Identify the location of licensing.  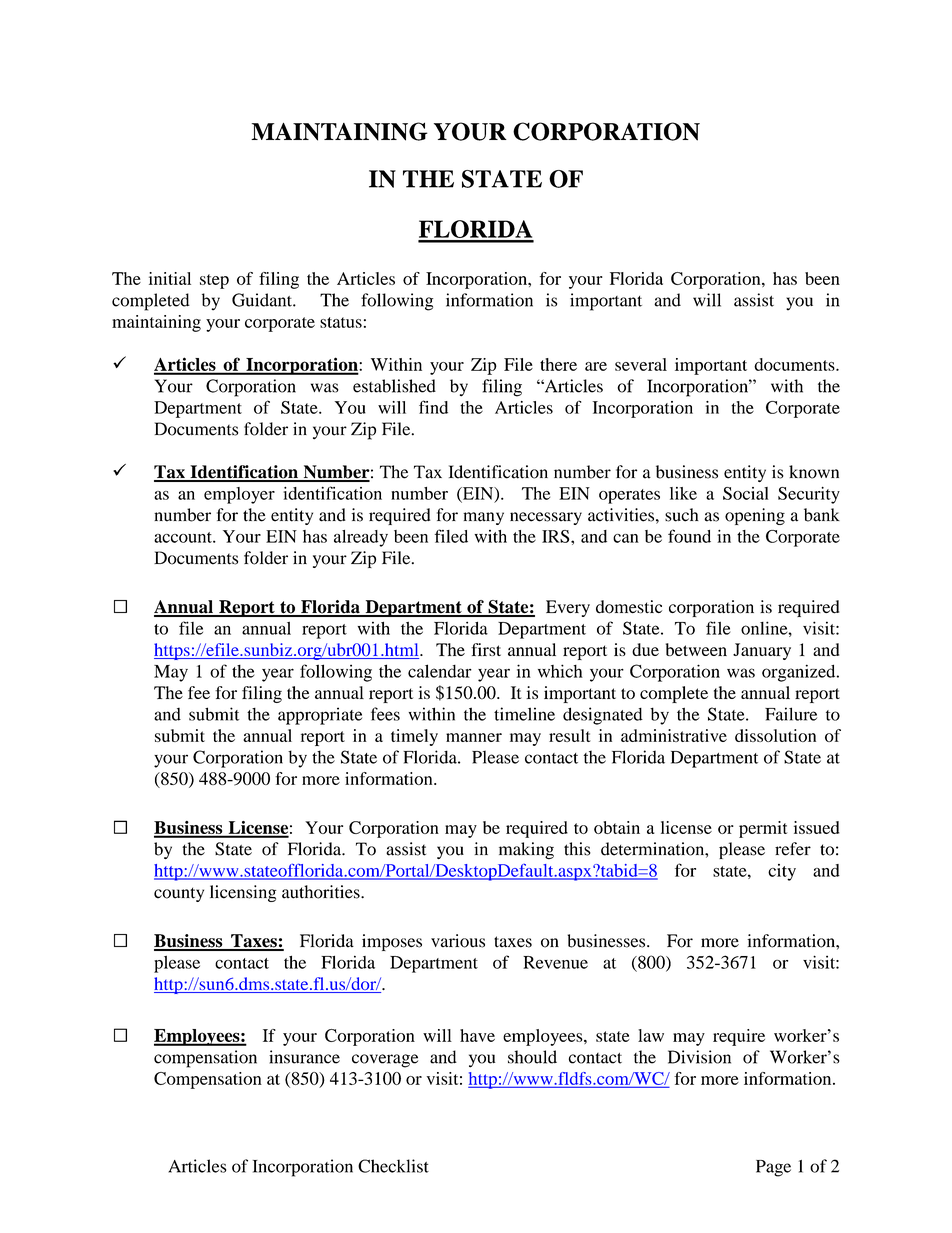
(243, 893).
